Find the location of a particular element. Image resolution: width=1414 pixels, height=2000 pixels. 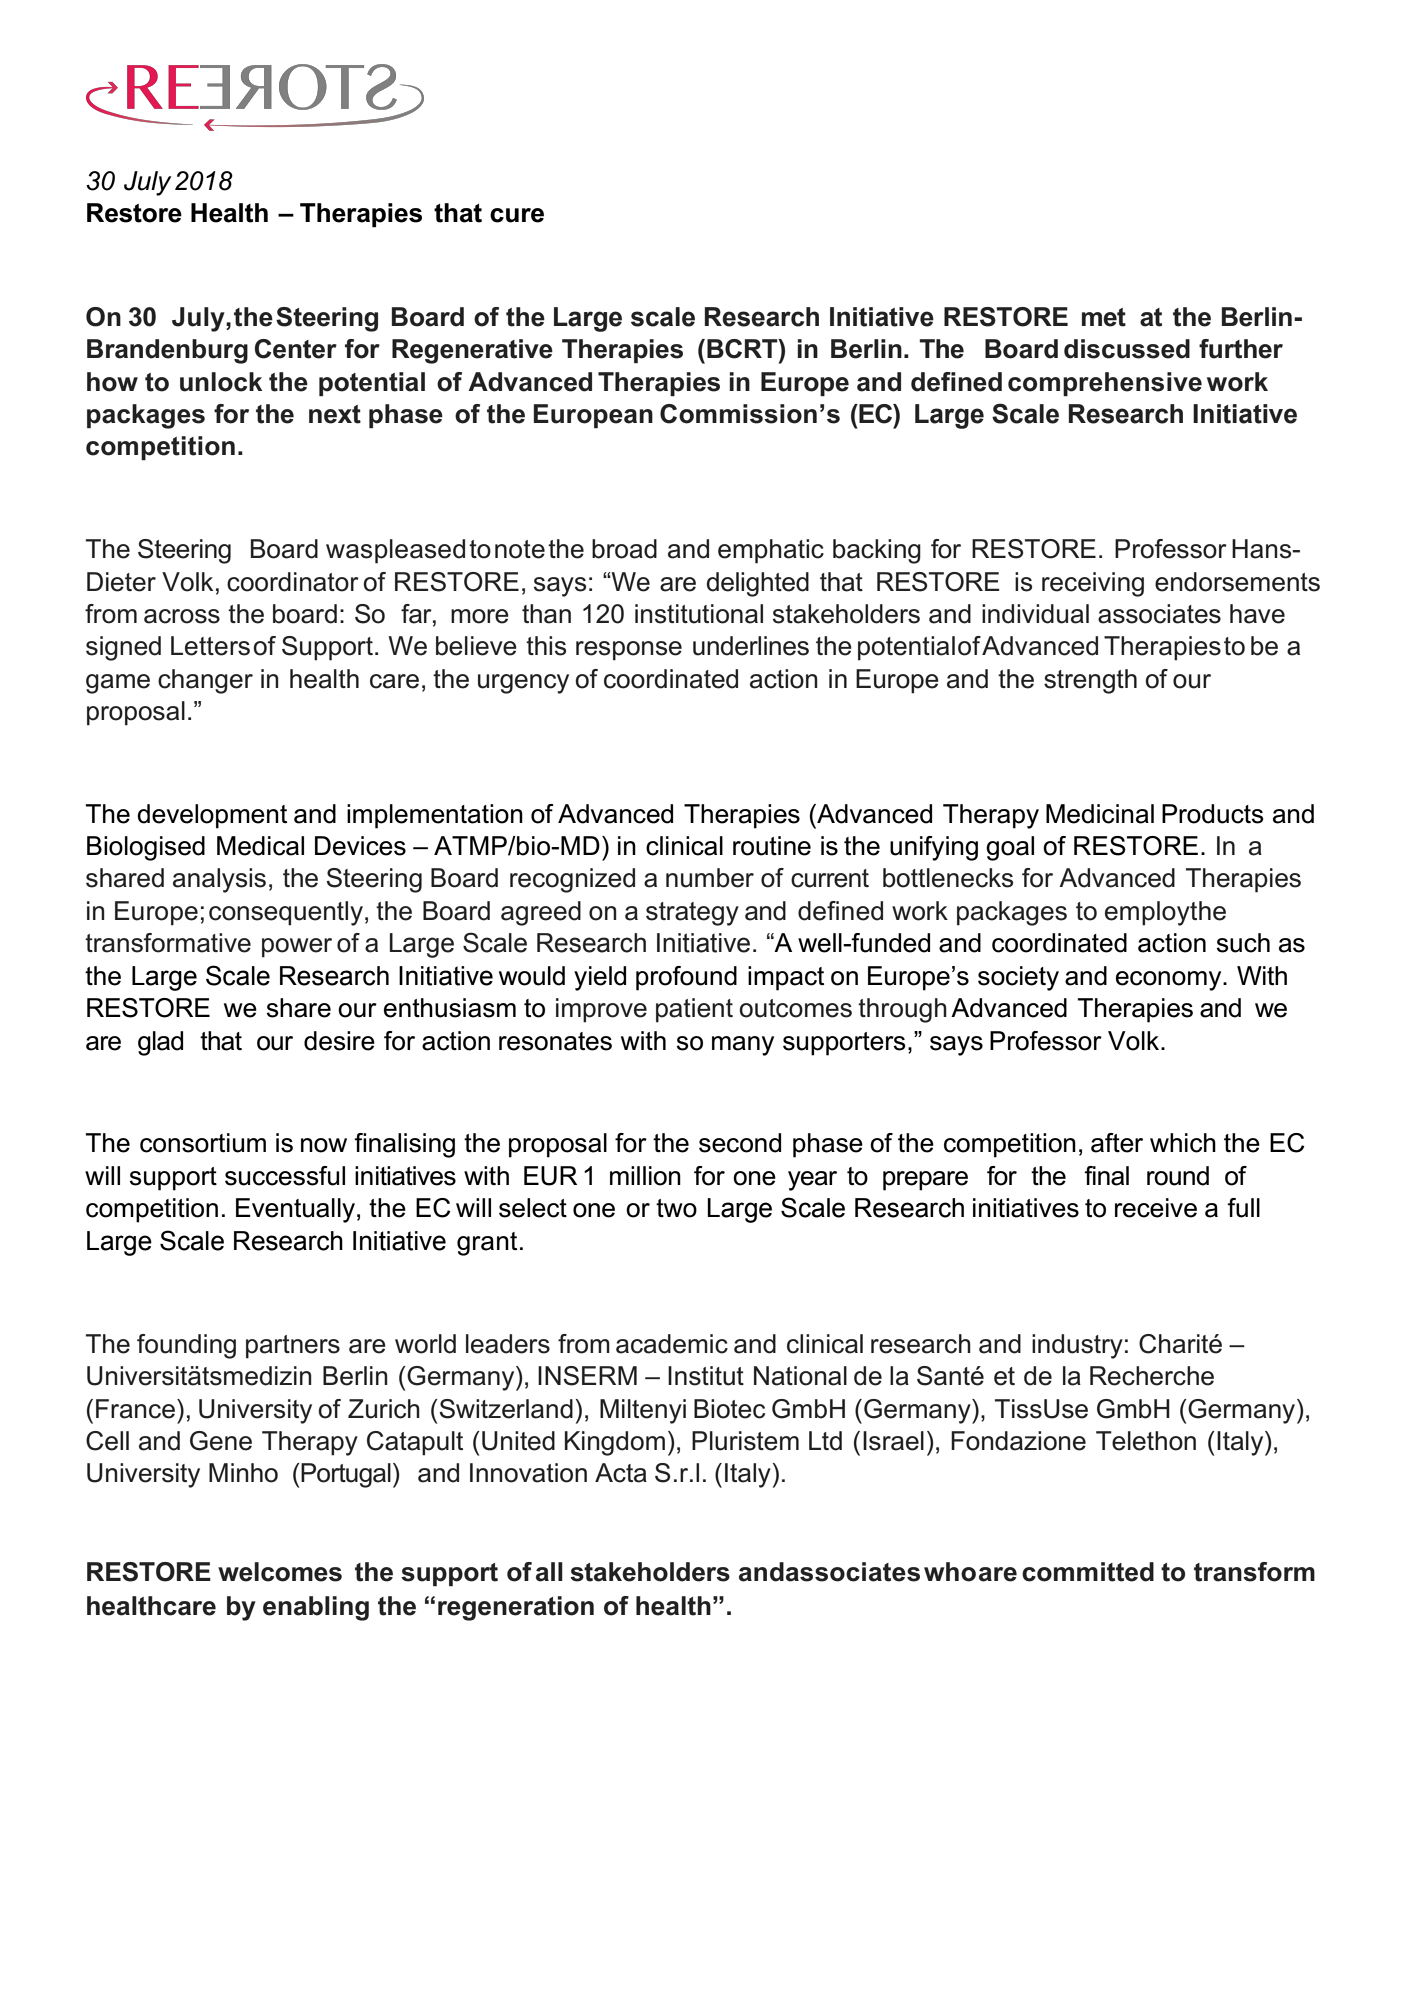

committed is located at coordinates (1088, 1572).
